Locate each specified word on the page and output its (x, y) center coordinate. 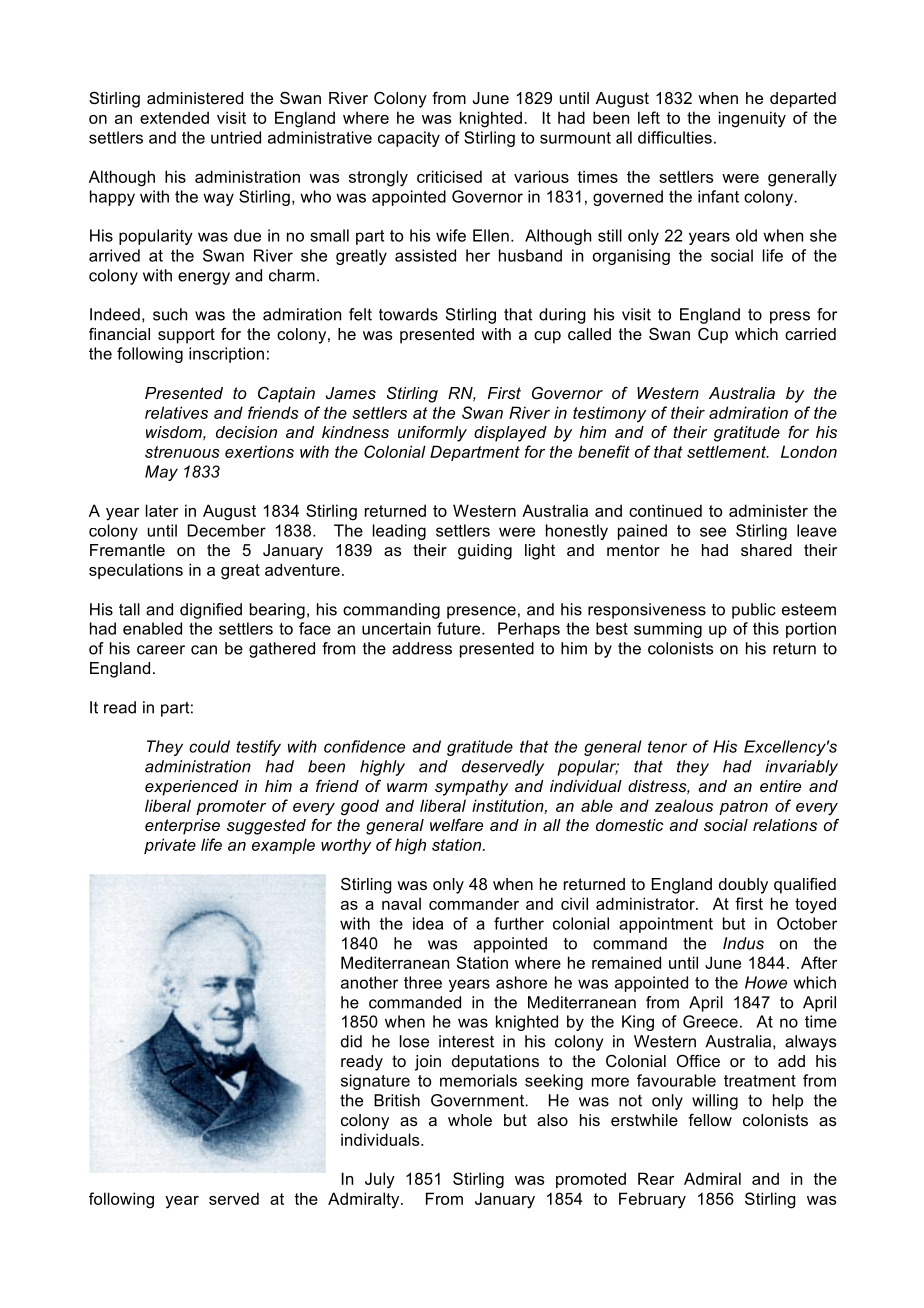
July (380, 1180)
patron (743, 807)
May (161, 473)
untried (236, 137)
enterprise (182, 827)
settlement (728, 451)
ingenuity (752, 119)
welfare (456, 824)
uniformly (432, 434)
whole (470, 1120)
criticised (449, 176)
